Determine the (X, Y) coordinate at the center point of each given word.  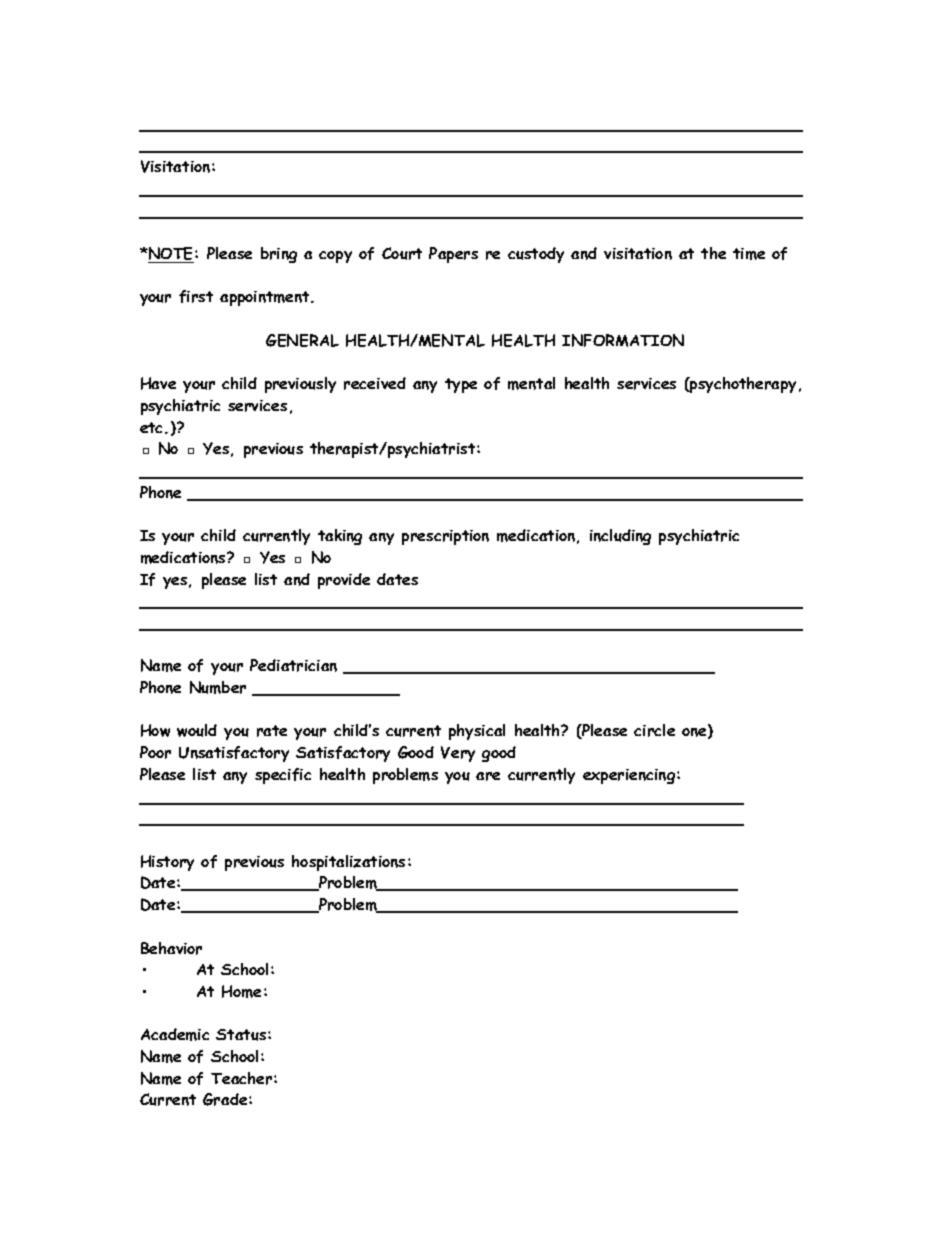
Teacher (243, 1078)
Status (242, 1035)
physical (477, 732)
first (196, 296)
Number (218, 687)
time (749, 254)
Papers (453, 255)
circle (654, 730)
